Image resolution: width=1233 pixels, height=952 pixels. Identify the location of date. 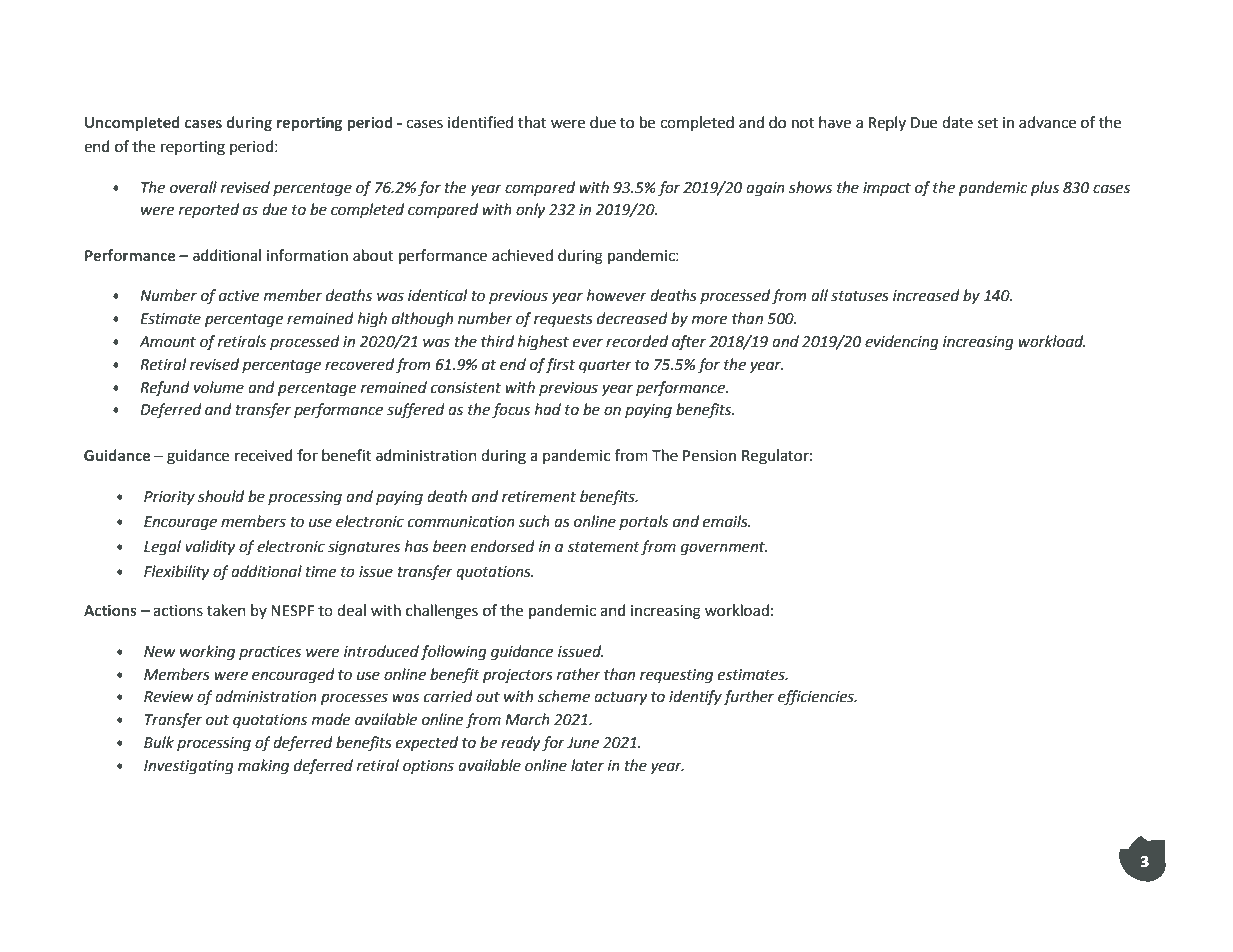
(957, 122).
